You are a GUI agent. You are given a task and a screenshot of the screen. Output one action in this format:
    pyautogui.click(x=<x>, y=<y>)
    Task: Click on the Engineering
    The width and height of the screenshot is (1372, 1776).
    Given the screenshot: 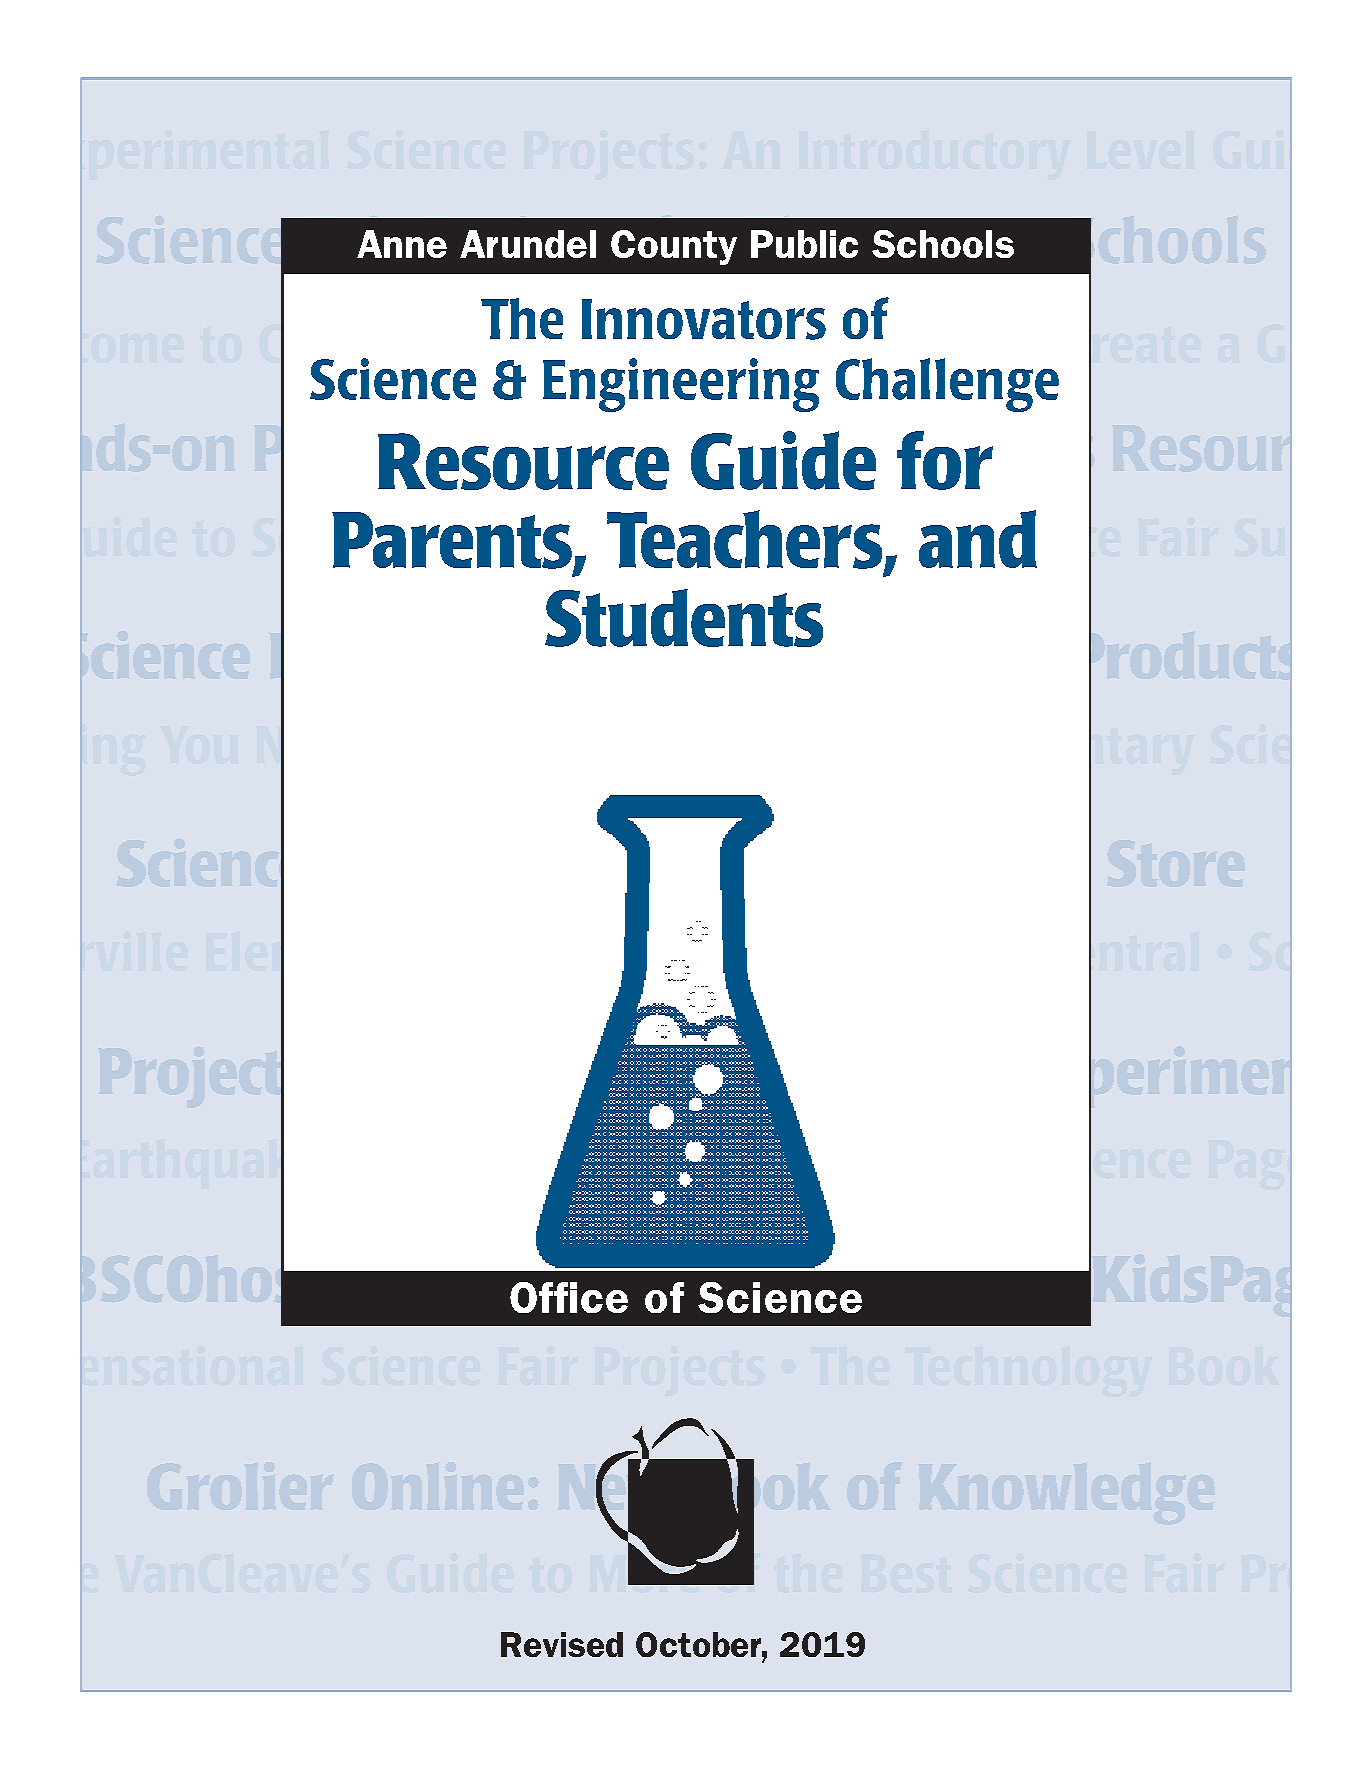 What is the action you would take?
    pyautogui.click(x=681, y=385)
